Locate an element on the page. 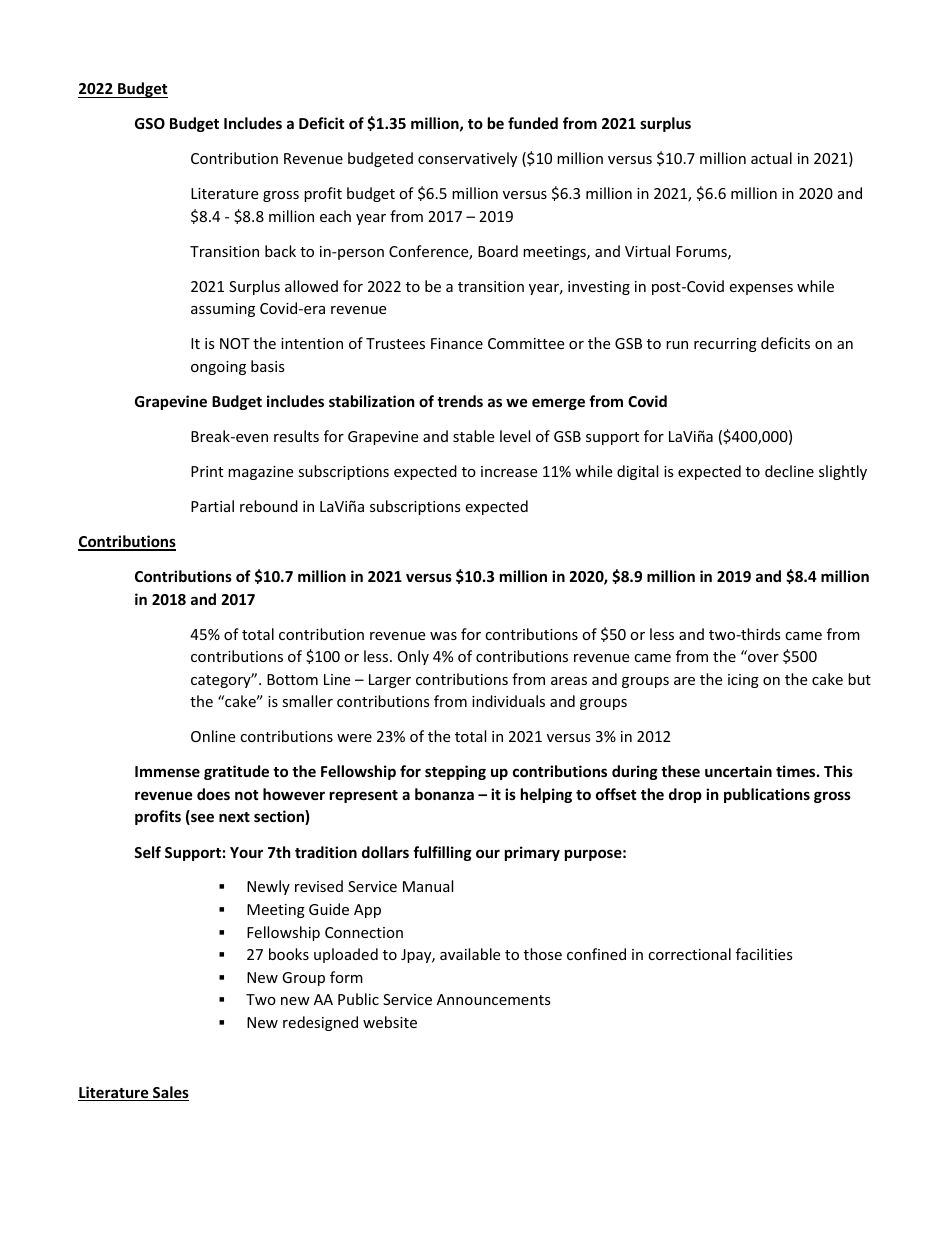  over is located at coordinates (763, 658).
